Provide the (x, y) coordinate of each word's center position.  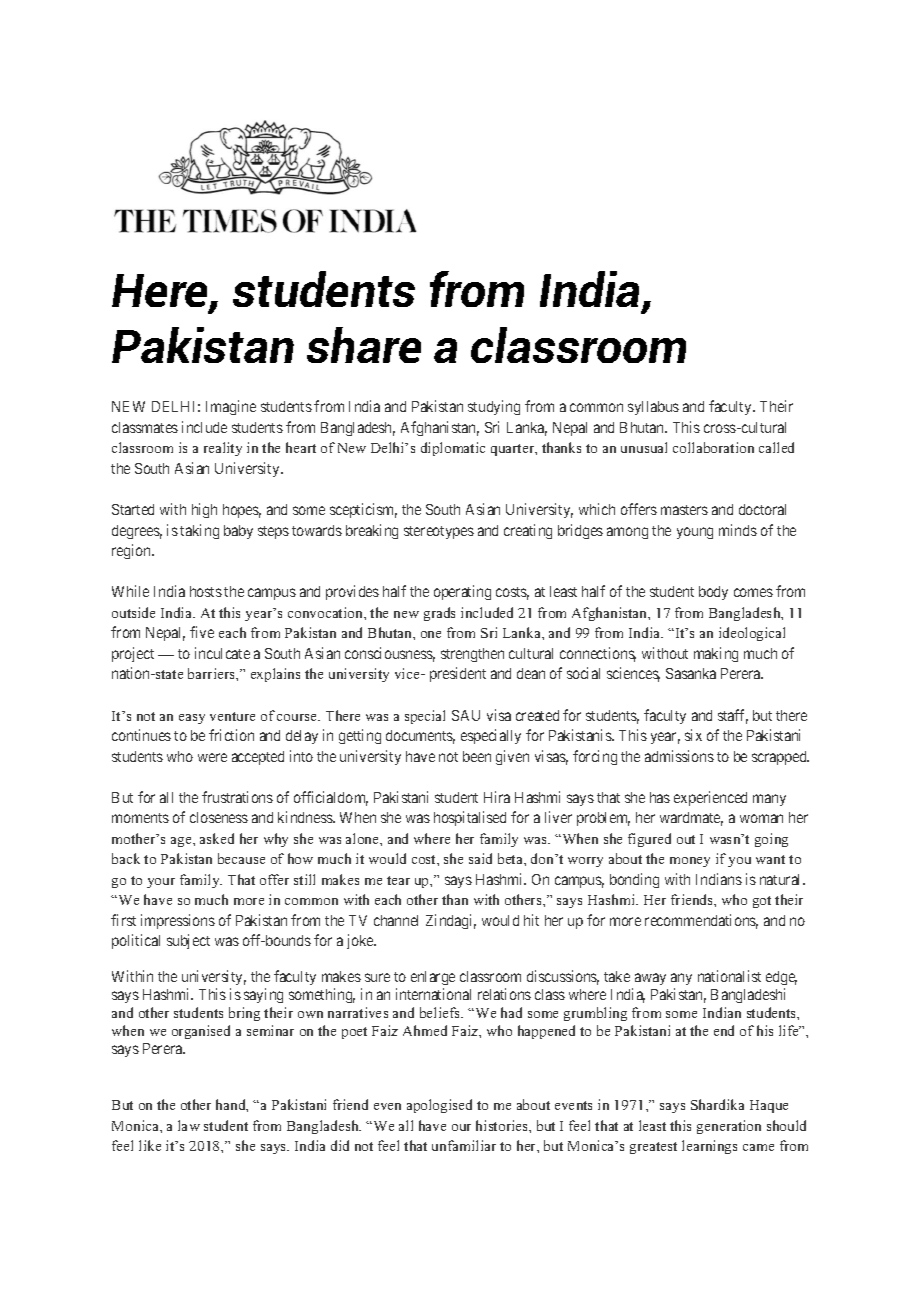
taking (199, 531)
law (189, 1125)
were (212, 757)
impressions (178, 921)
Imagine (231, 407)
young (695, 533)
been (477, 756)
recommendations (701, 921)
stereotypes (439, 532)
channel (396, 920)
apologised (439, 1106)
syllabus (653, 408)
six (693, 735)
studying (494, 407)
